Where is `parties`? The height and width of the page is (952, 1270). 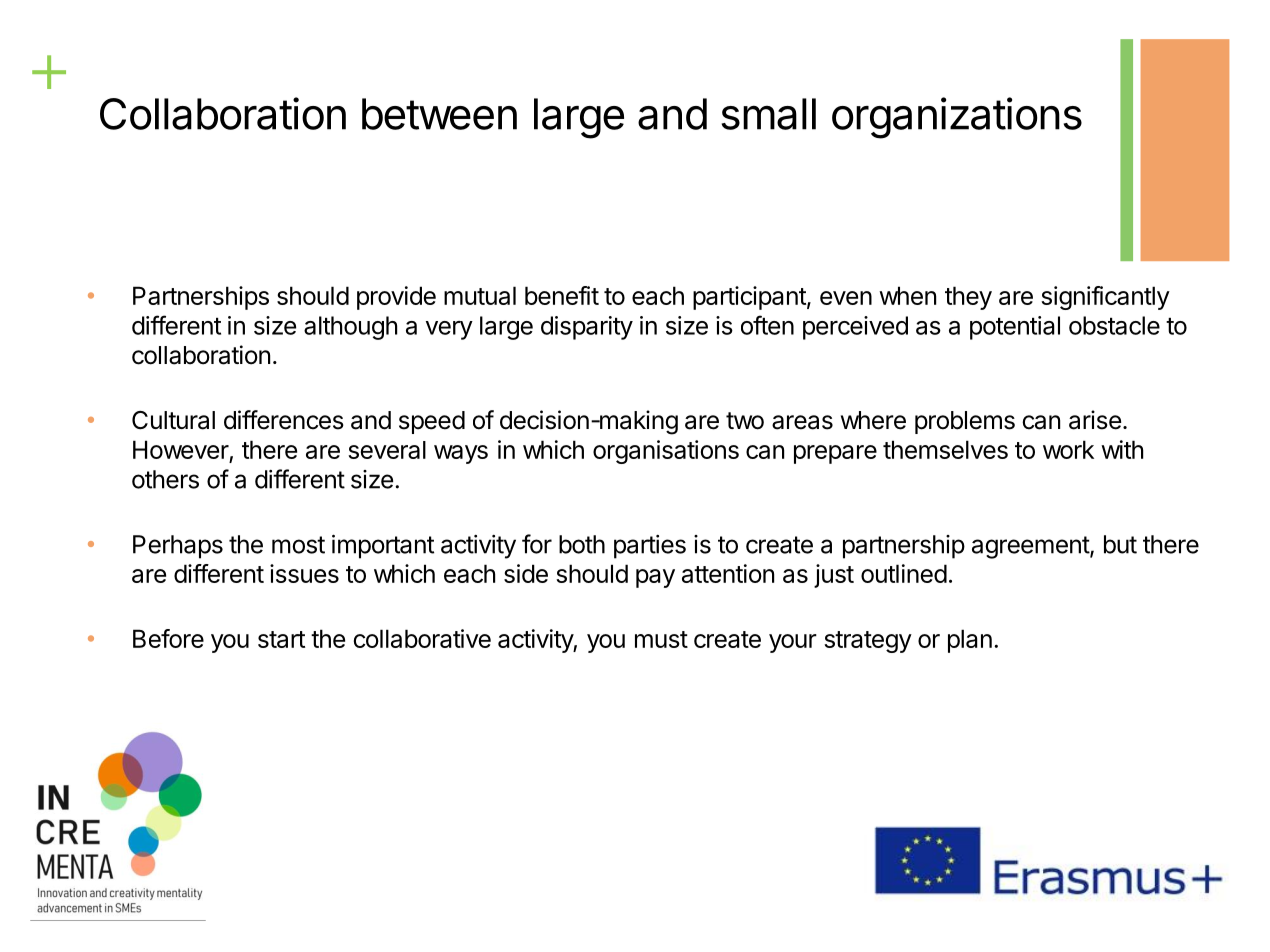
parties is located at coordinates (650, 547).
